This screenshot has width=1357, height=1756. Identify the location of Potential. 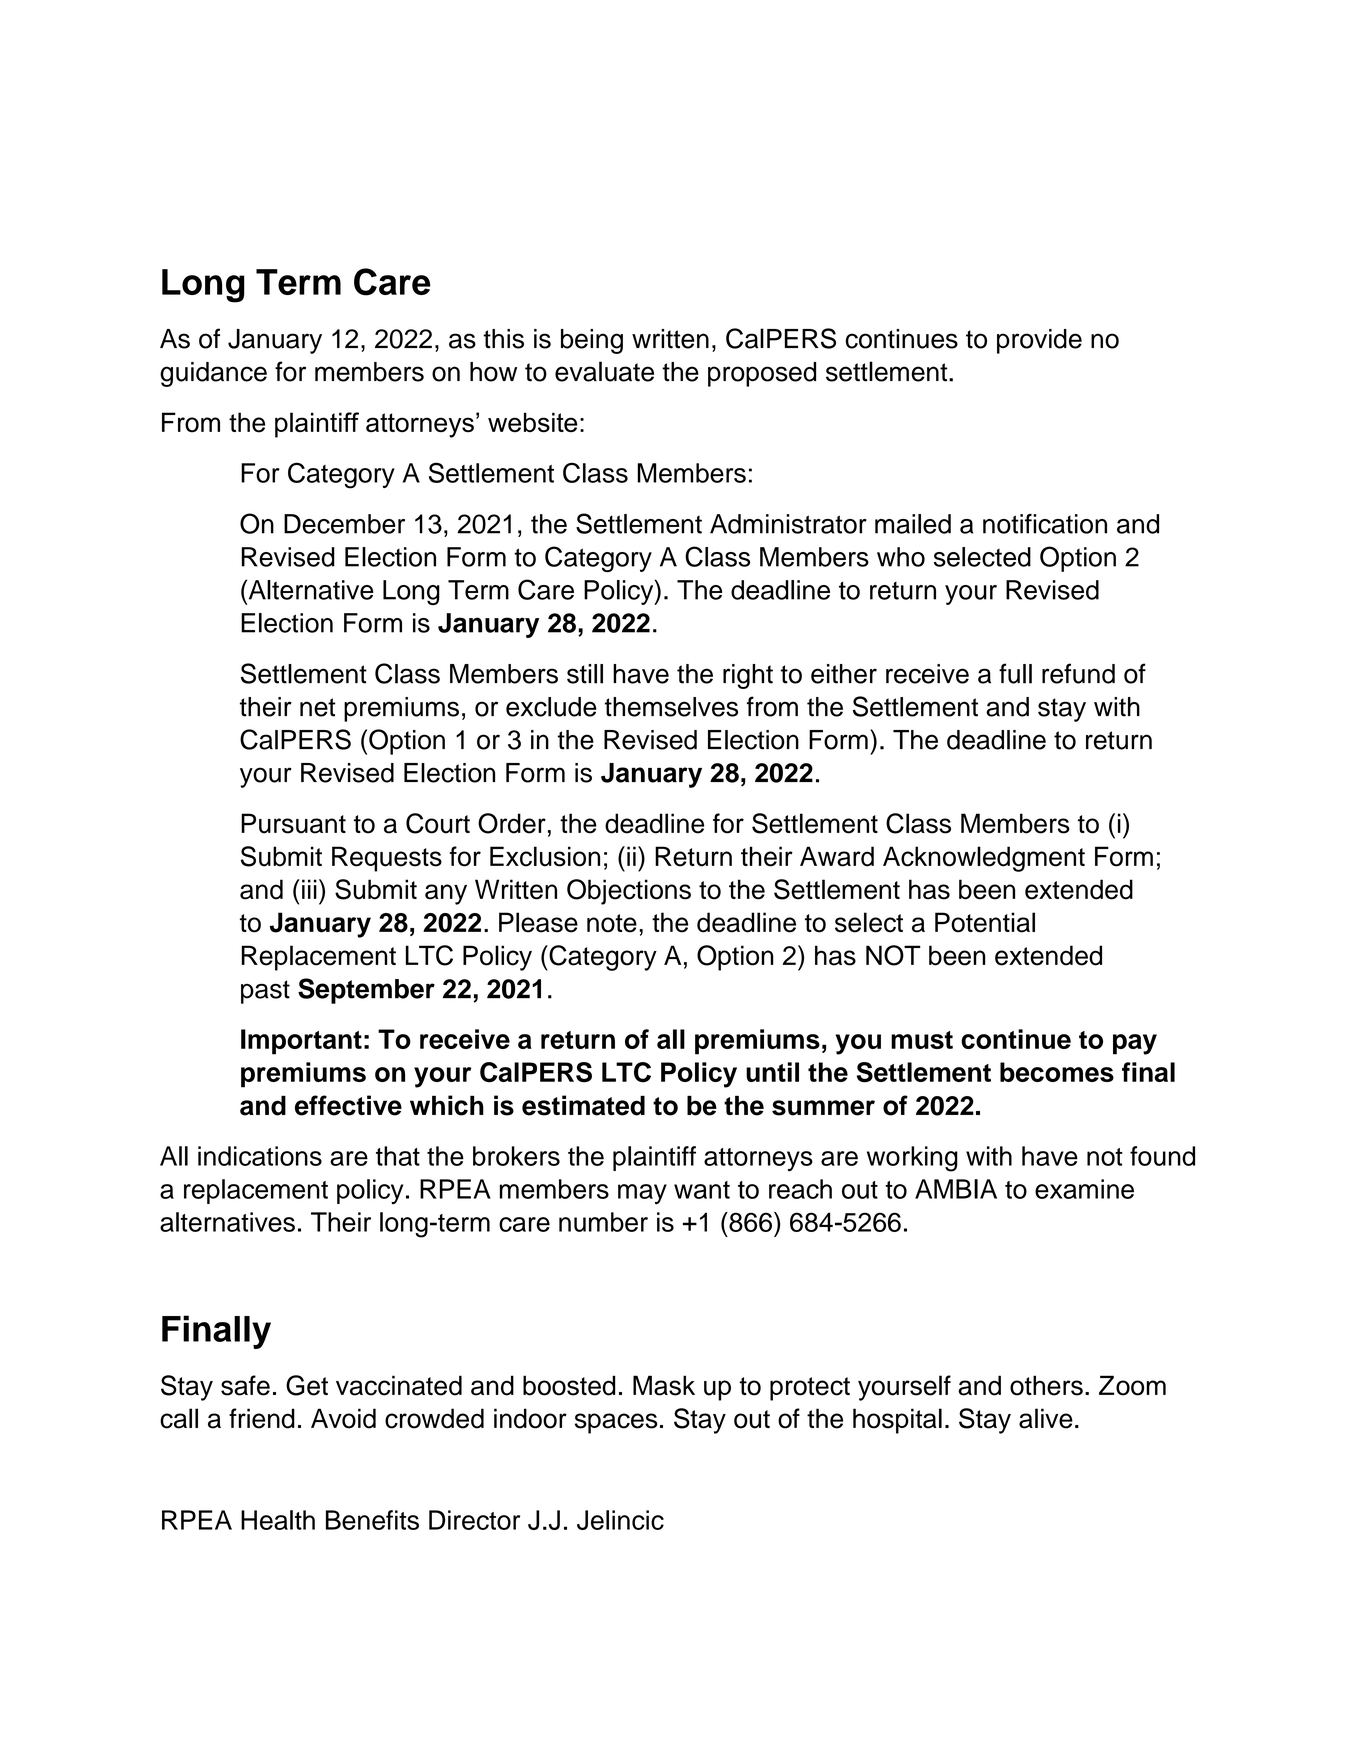
(985, 922).
